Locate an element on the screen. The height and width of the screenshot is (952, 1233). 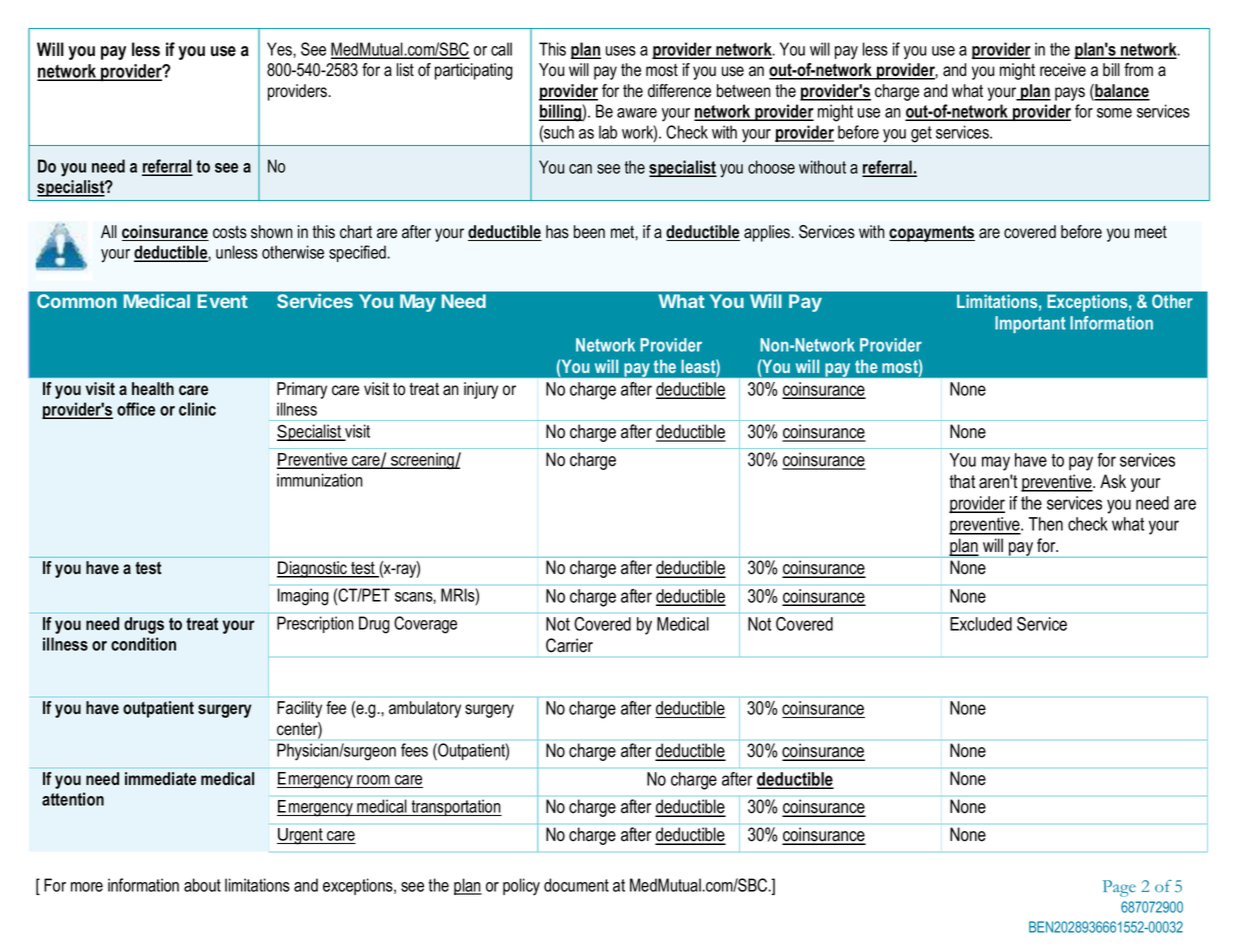
receive is located at coordinates (1063, 70).
